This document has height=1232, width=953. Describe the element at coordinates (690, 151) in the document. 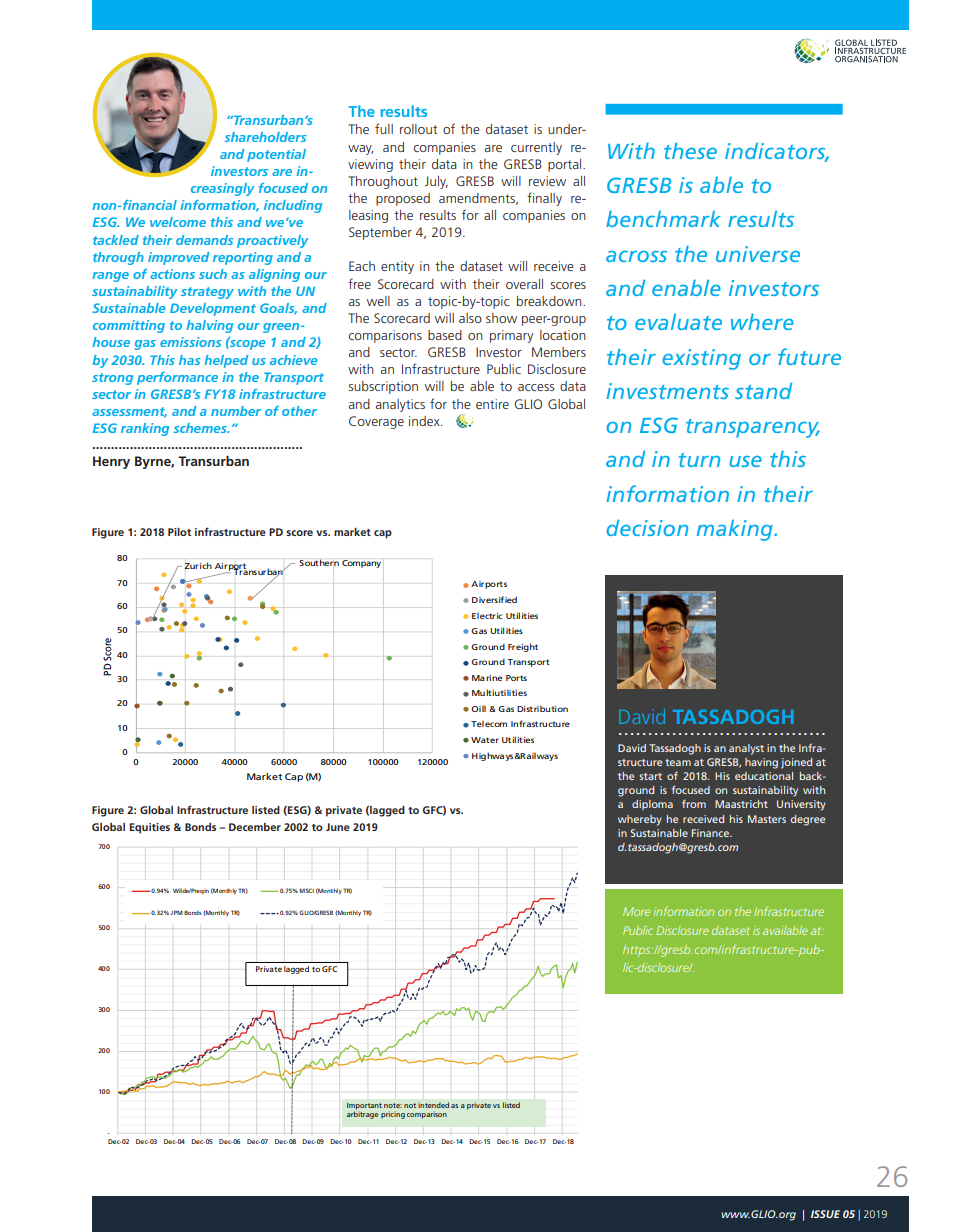

I see `these` at that location.
